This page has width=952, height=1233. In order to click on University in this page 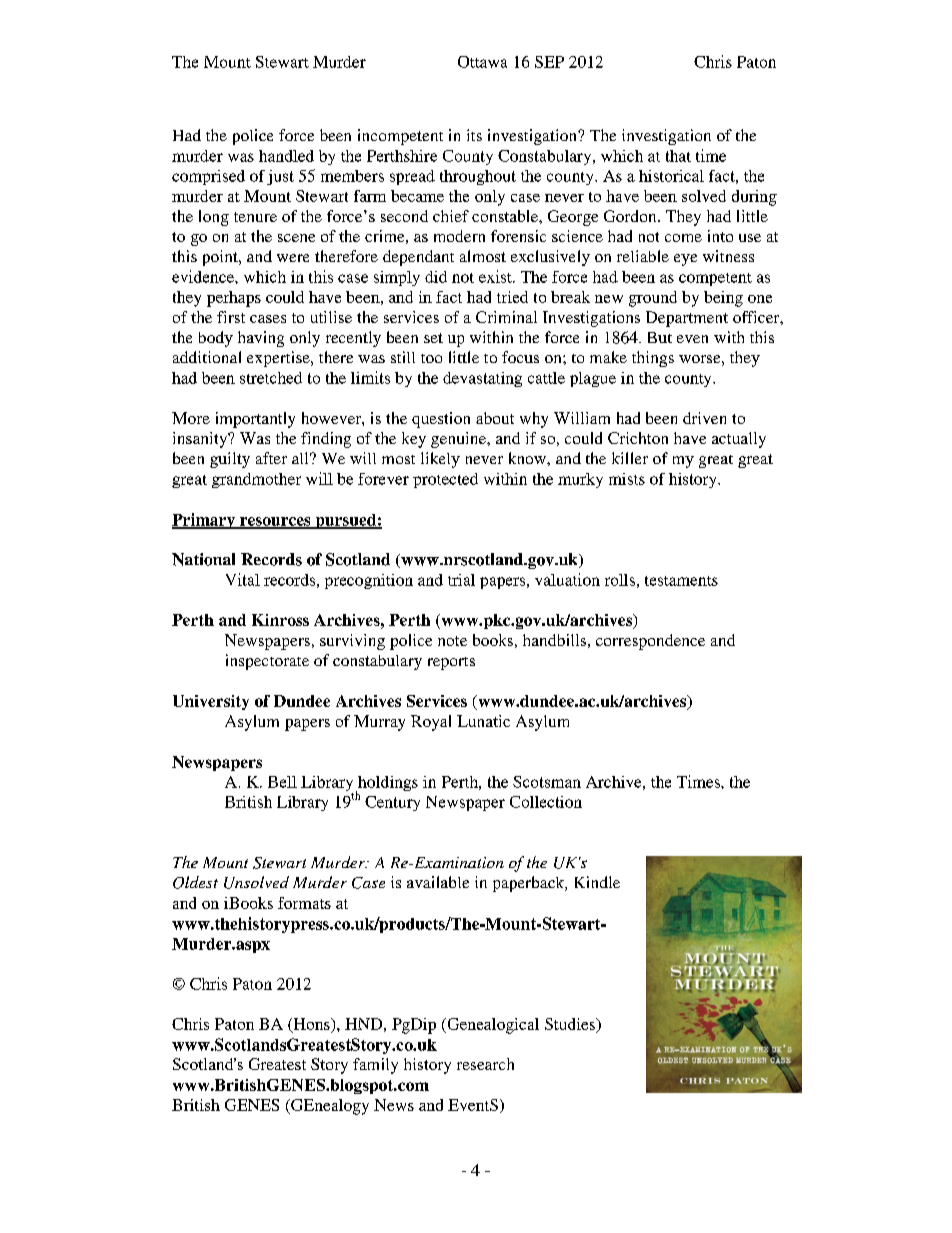, I will do `click(211, 702)`.
